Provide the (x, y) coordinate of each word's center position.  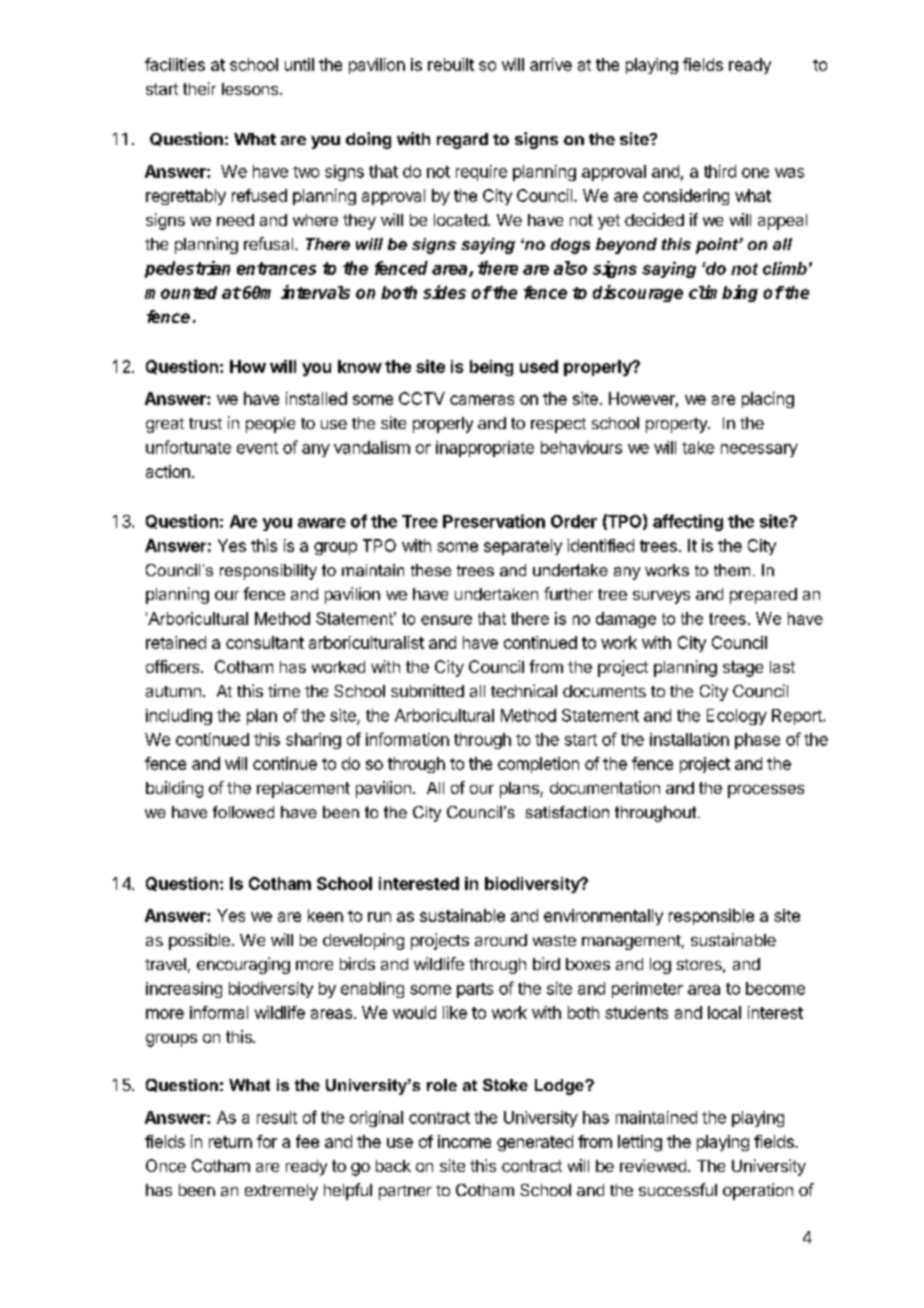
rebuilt (451, 64)
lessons (250, 89)
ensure (446, 620)
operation (758, 1191)
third (720, 171)
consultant (265, 642)
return (230, 1142)
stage (743, 669)
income (464, 1141)
